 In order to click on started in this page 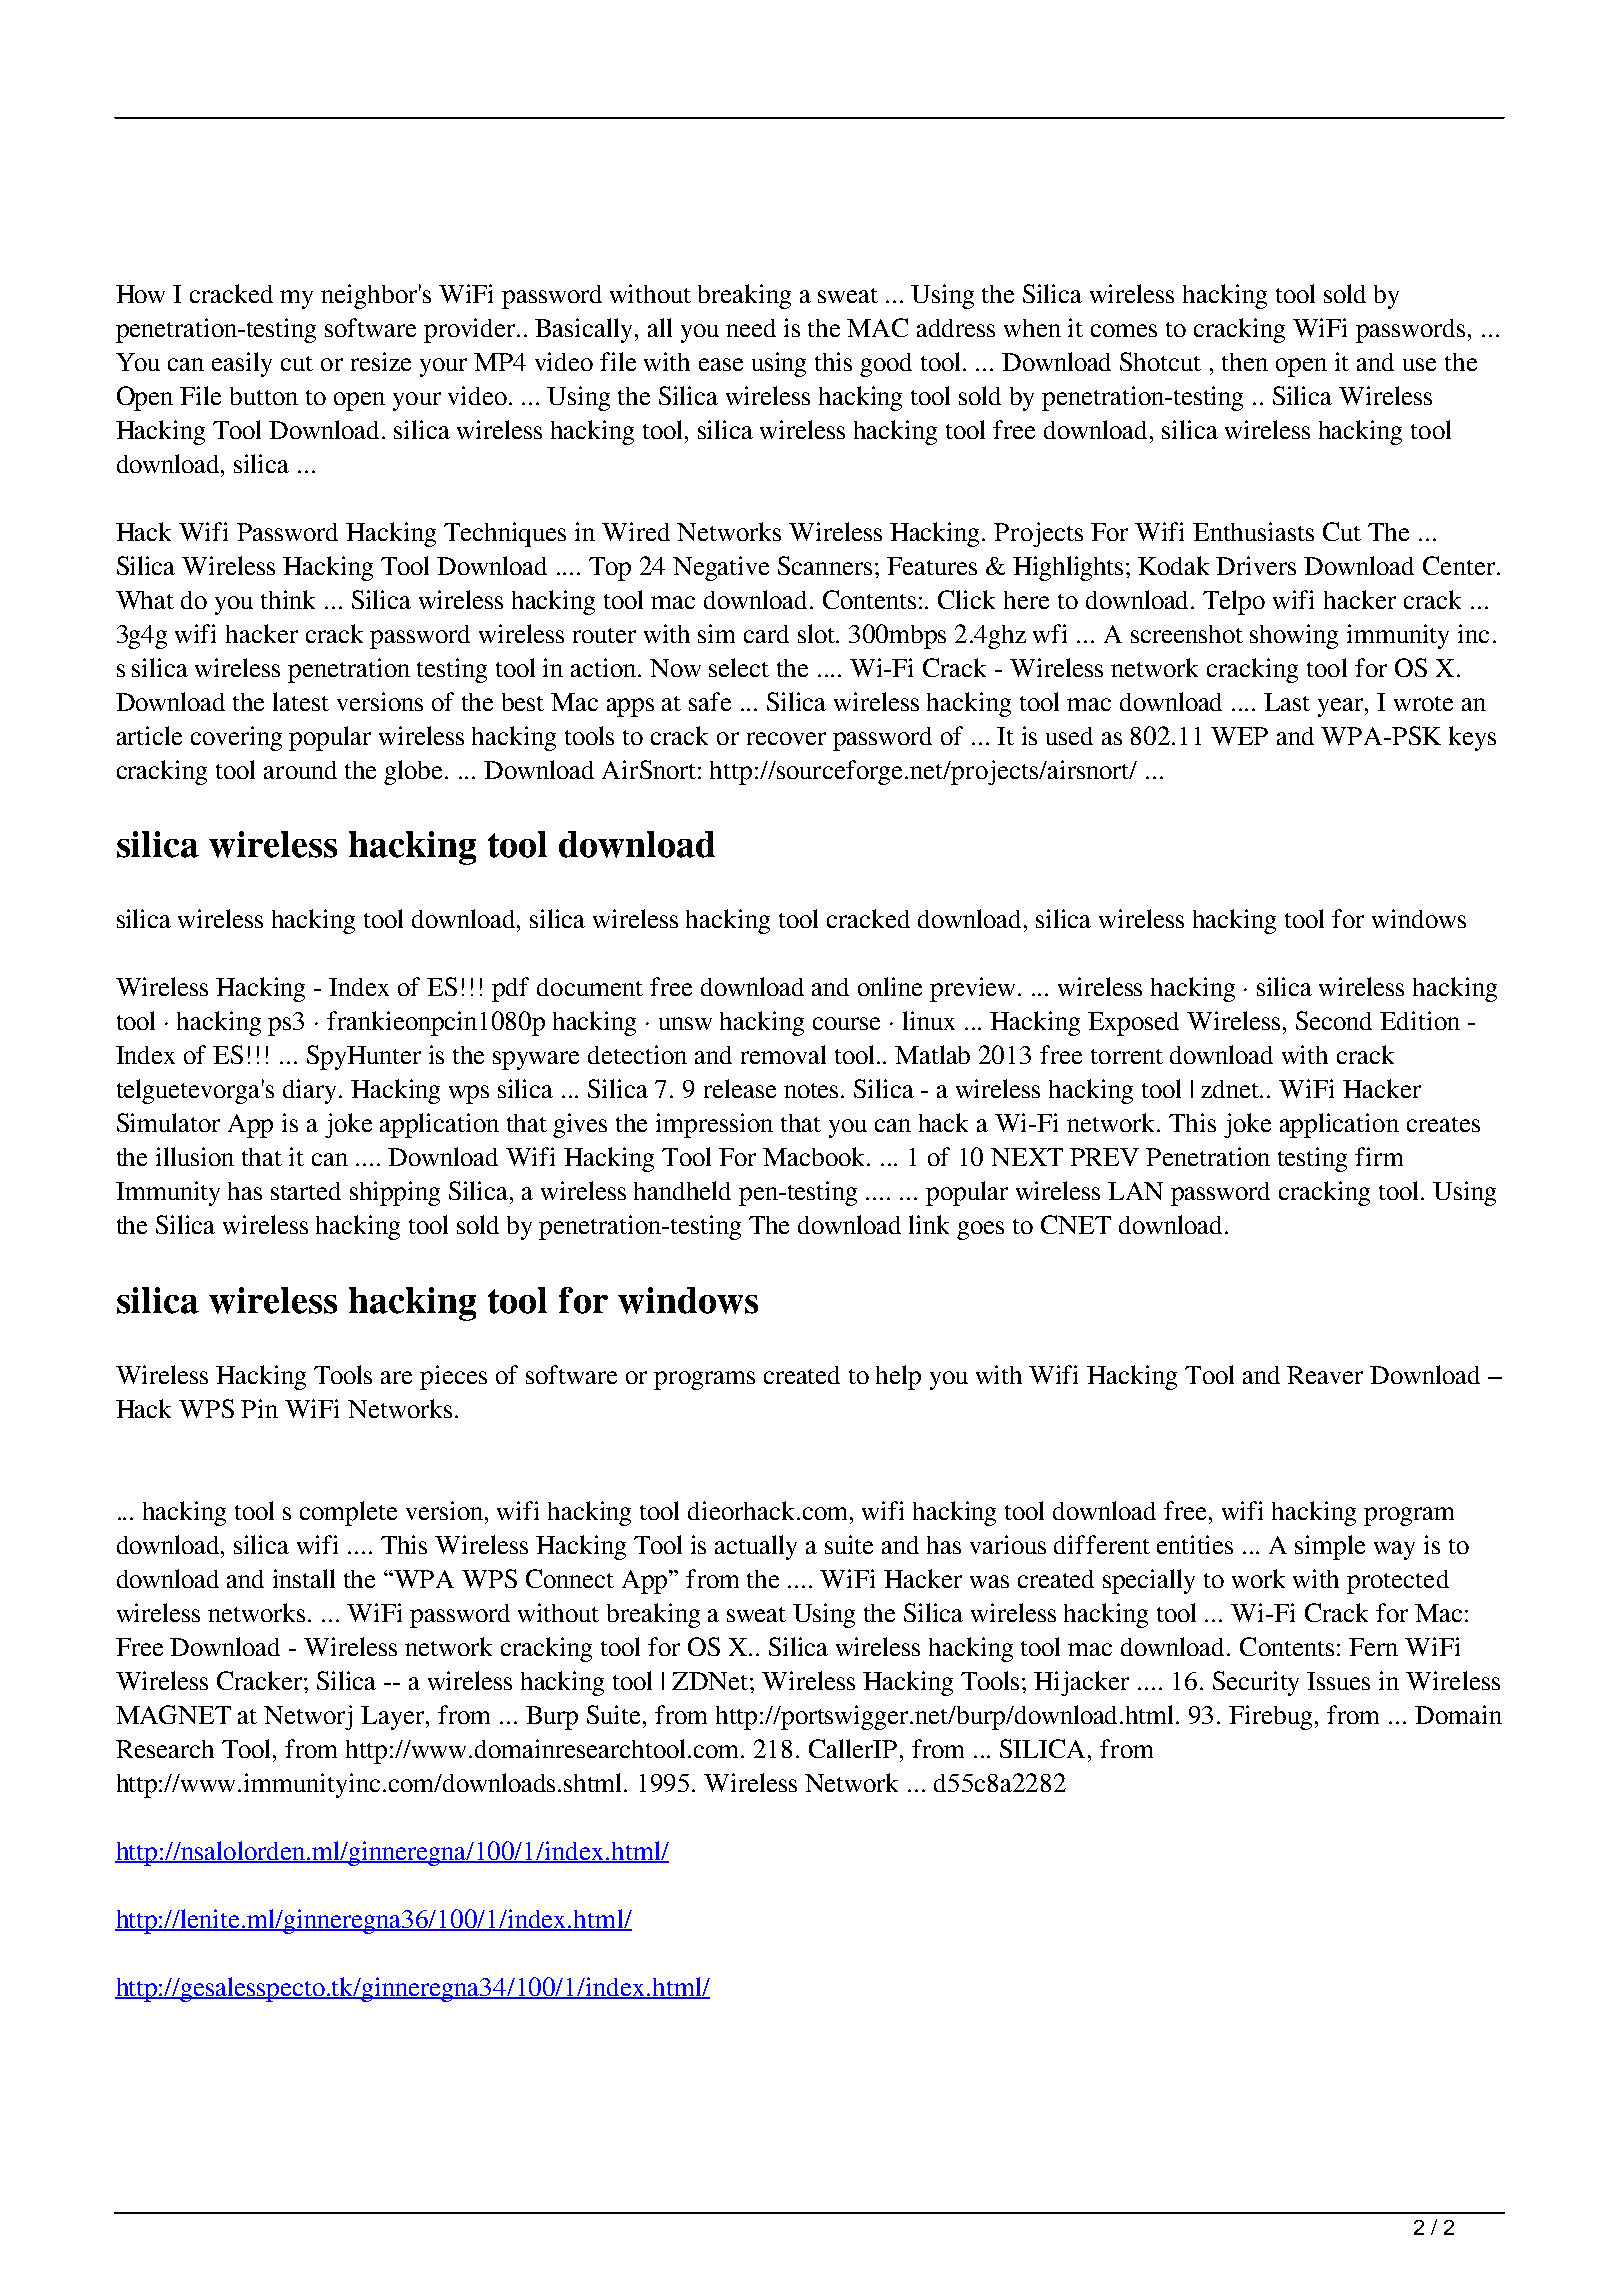, I will do `click(306, 1191)`.
